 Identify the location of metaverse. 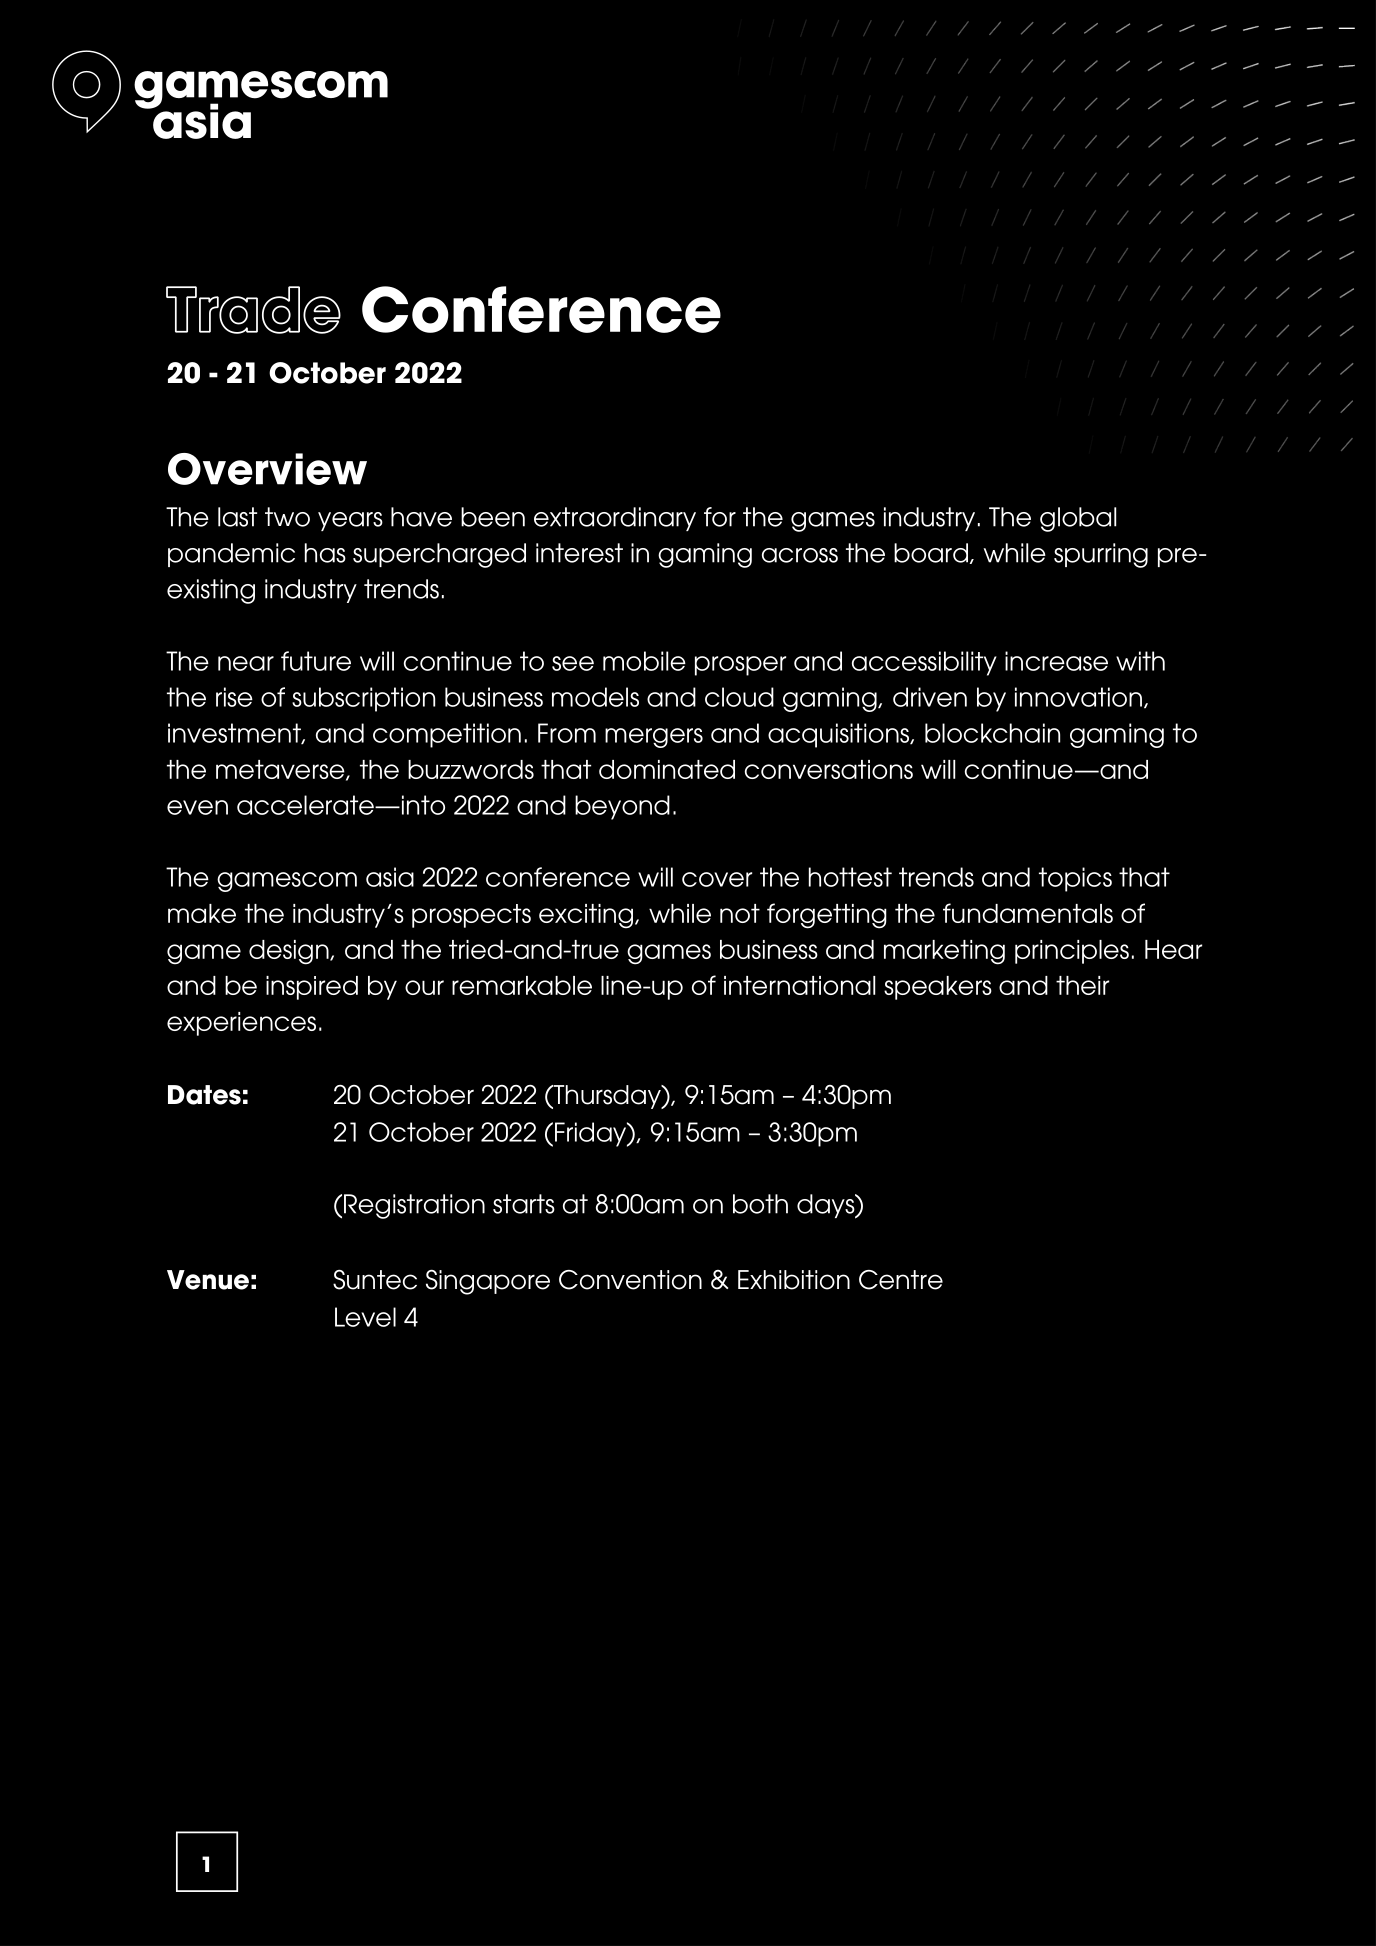
(281, 770).
